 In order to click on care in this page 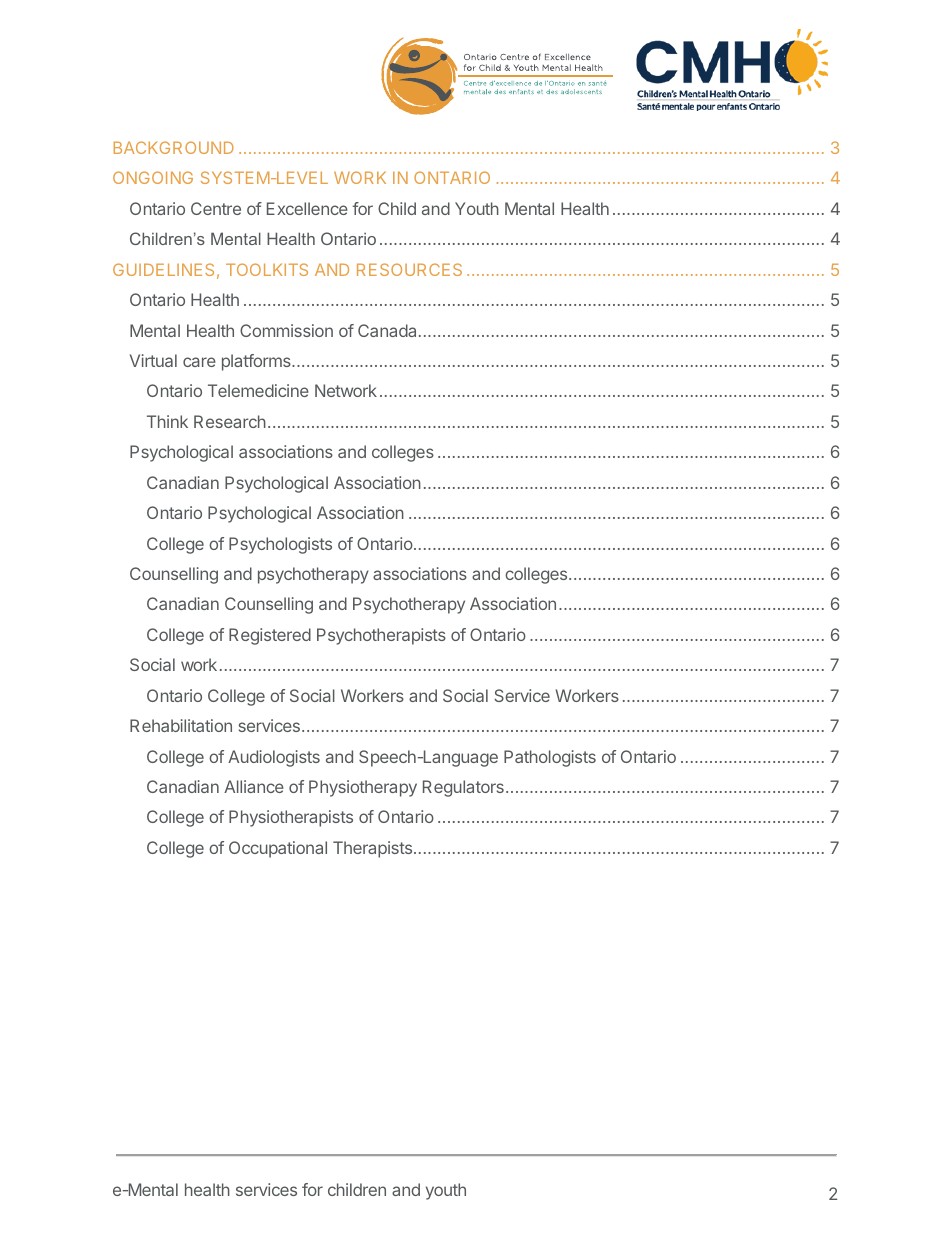, I will do `click(199, 362)`.
